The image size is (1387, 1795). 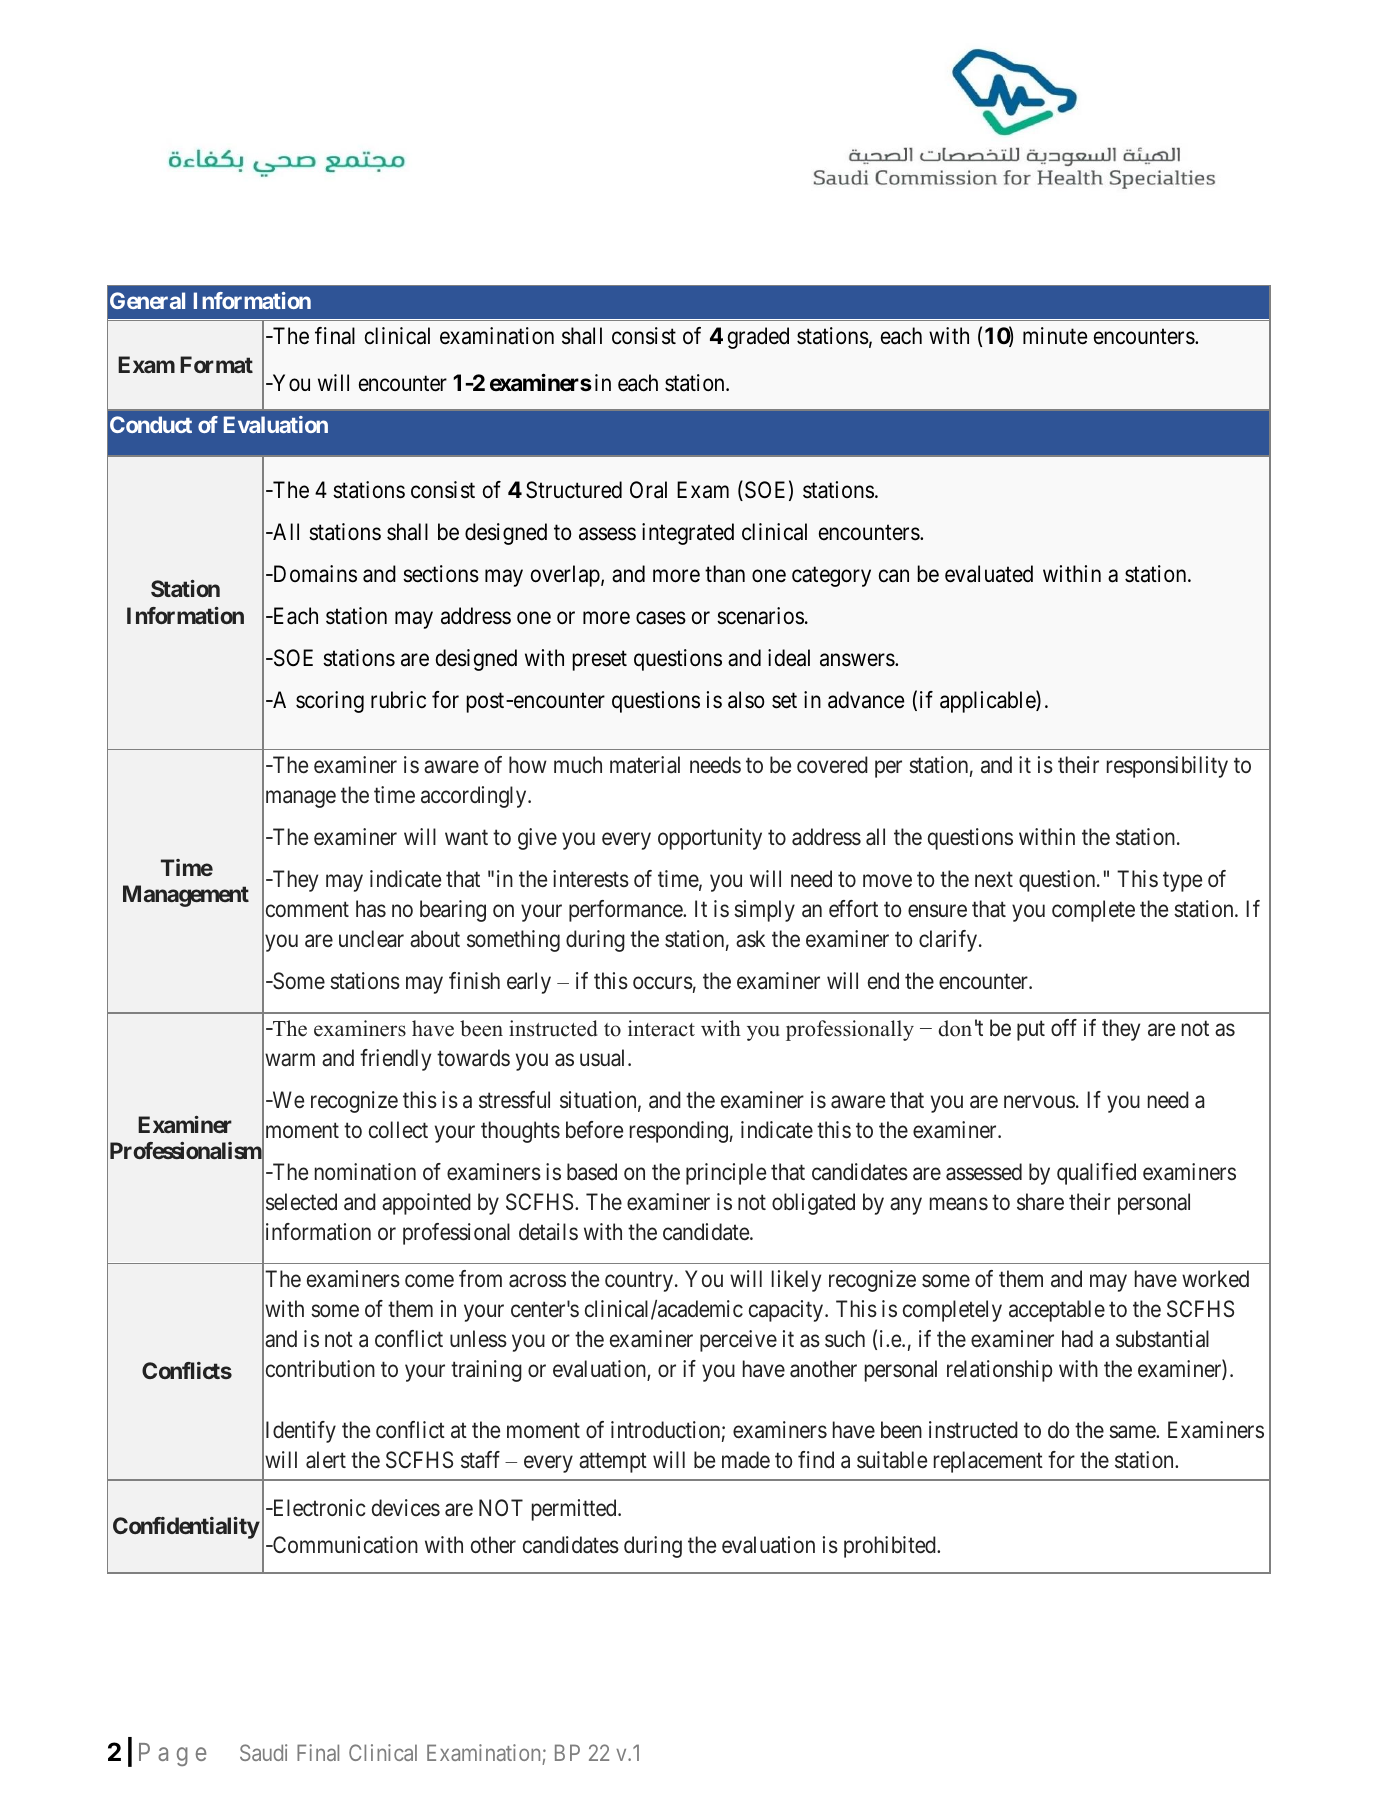 I want to click on graded, so click(x=758, y=338).
